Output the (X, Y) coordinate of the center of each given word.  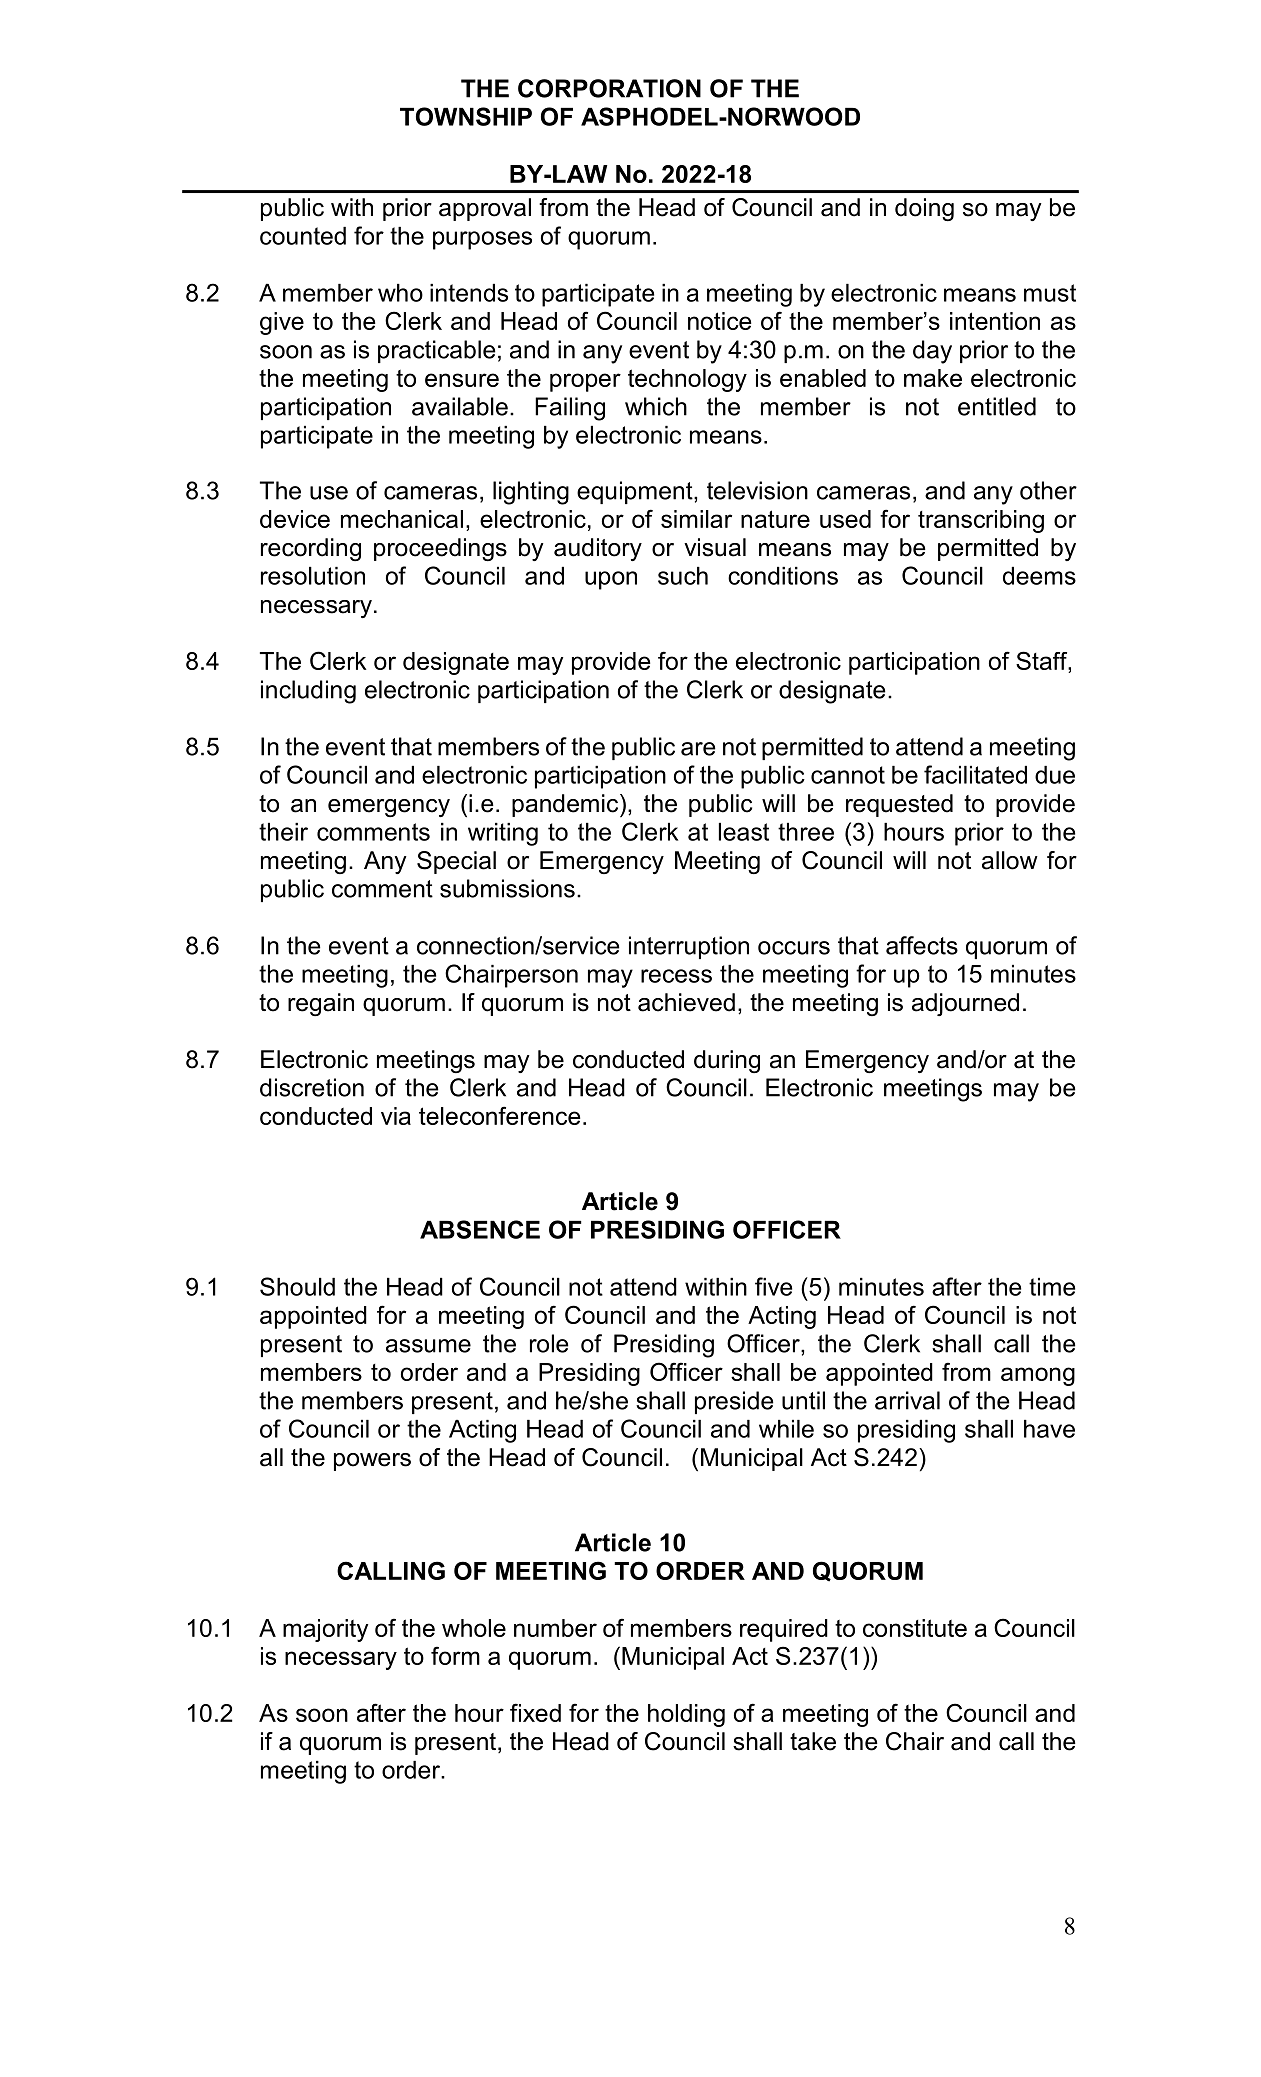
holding (686, 1715)
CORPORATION (609, 88)
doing (924, 209)
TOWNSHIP (466, 116)
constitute (915, 1628)
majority (325, 1630)
